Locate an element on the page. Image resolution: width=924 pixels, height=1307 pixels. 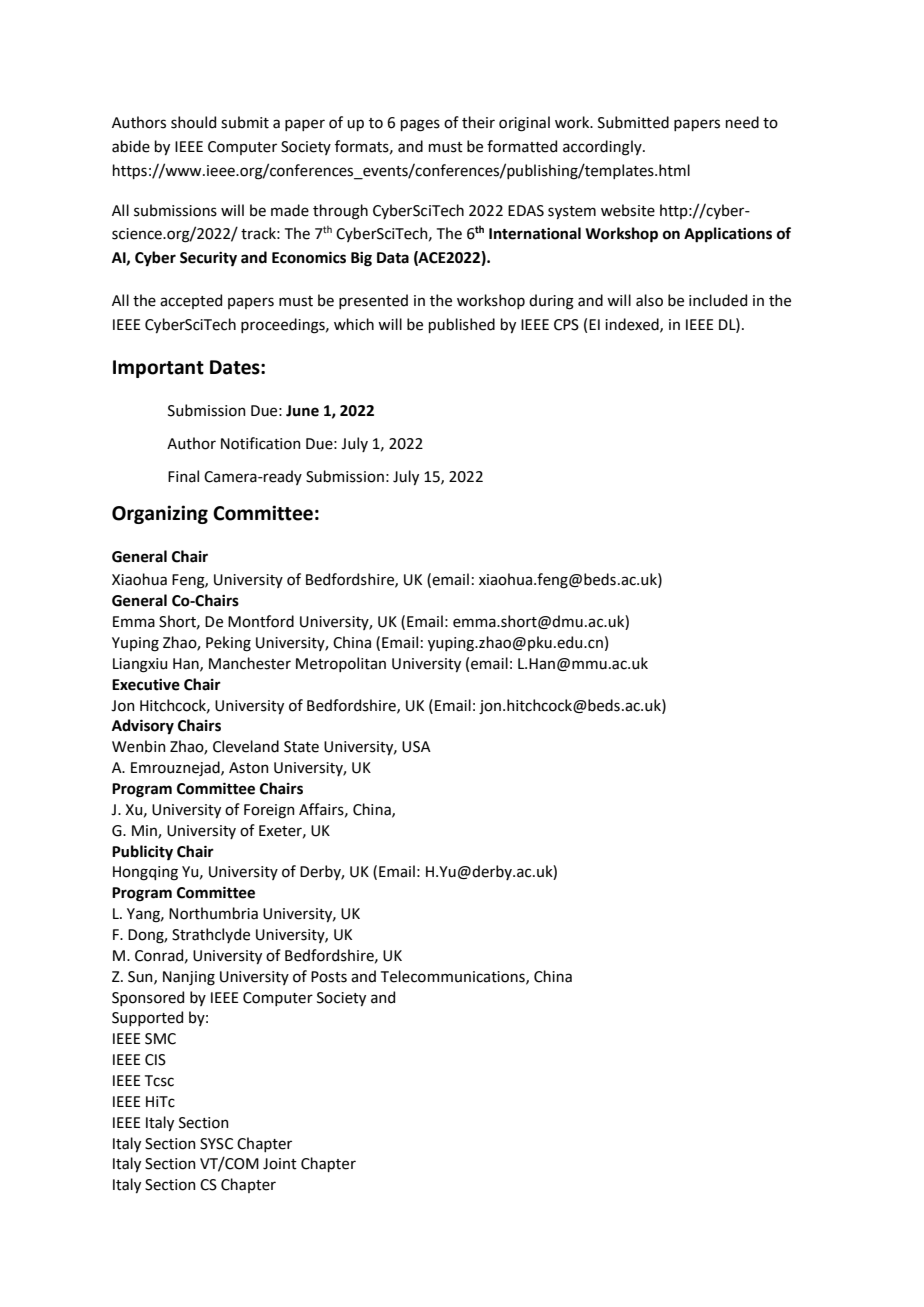
Aston is located at coordinates (249, 768).
